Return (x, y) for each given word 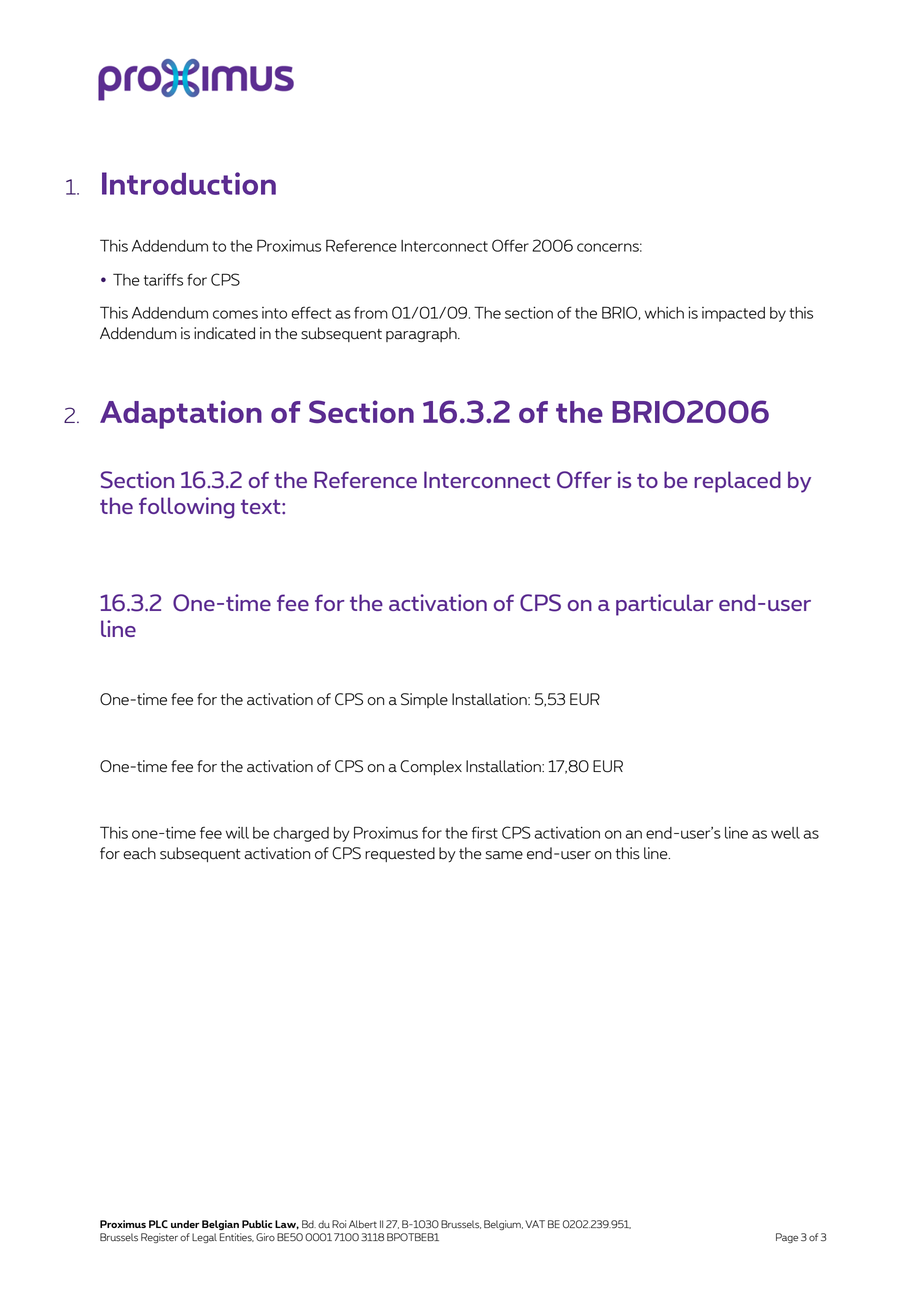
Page (787, 1238)
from (371, 312)
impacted (733, 314)
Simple (424, 700)
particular (664, 605)
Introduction (189, 183)
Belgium (503, 1225)
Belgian (220, 1225)
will (237, 833)
